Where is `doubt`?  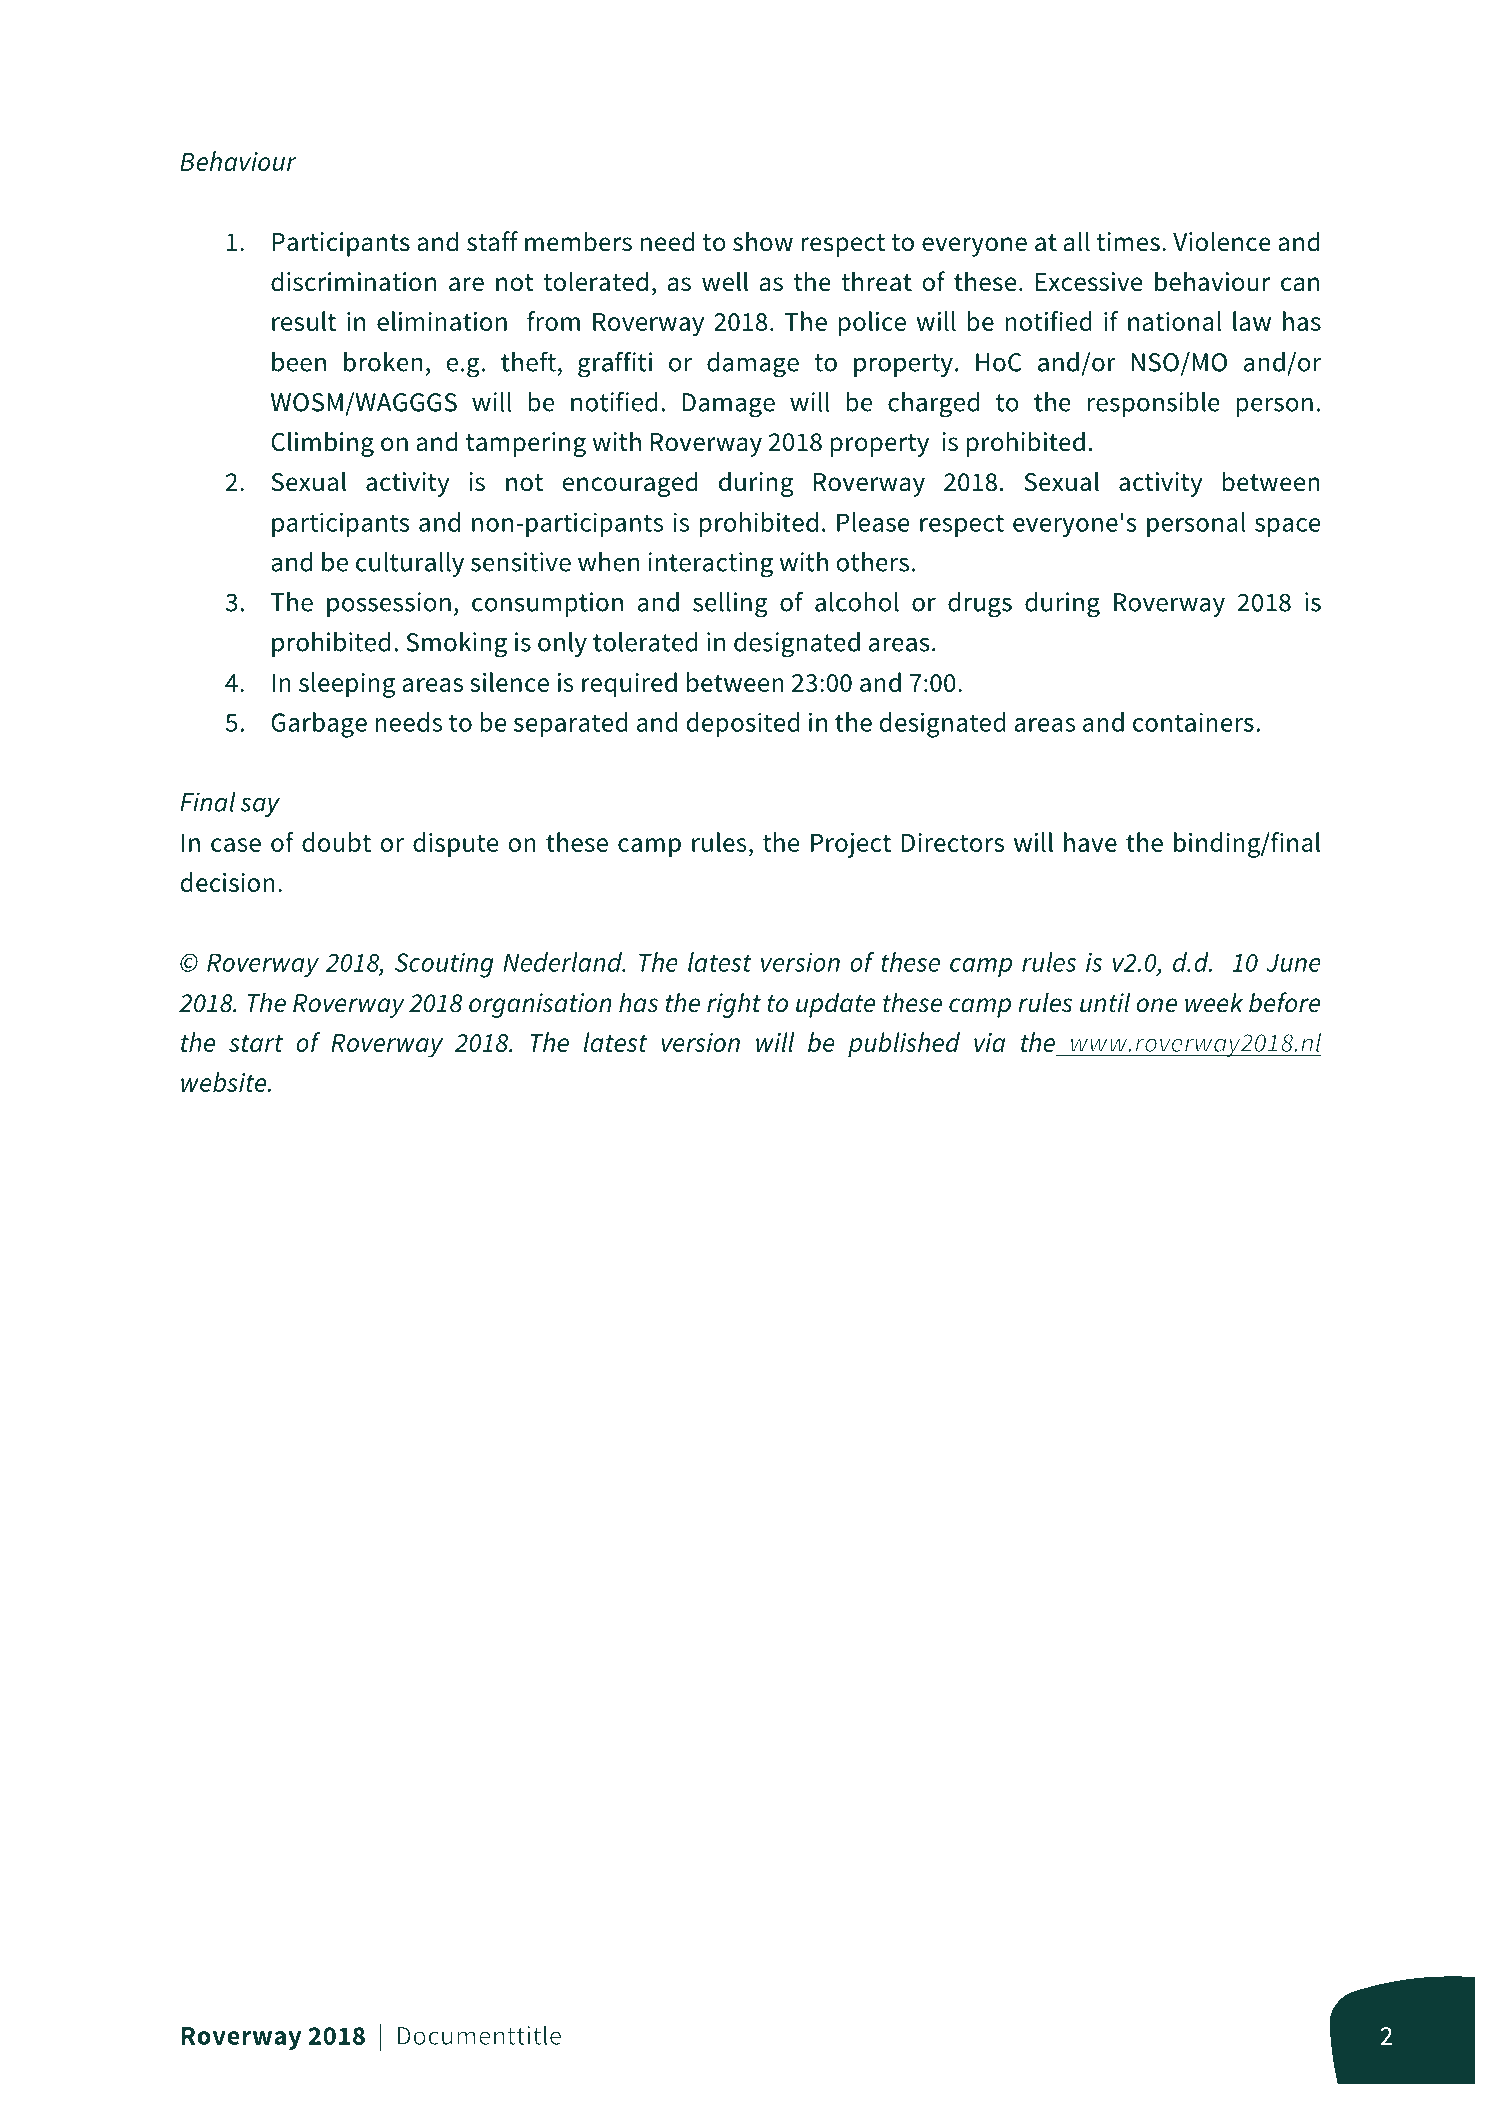
doubt is located at coordinates (336, 842).
